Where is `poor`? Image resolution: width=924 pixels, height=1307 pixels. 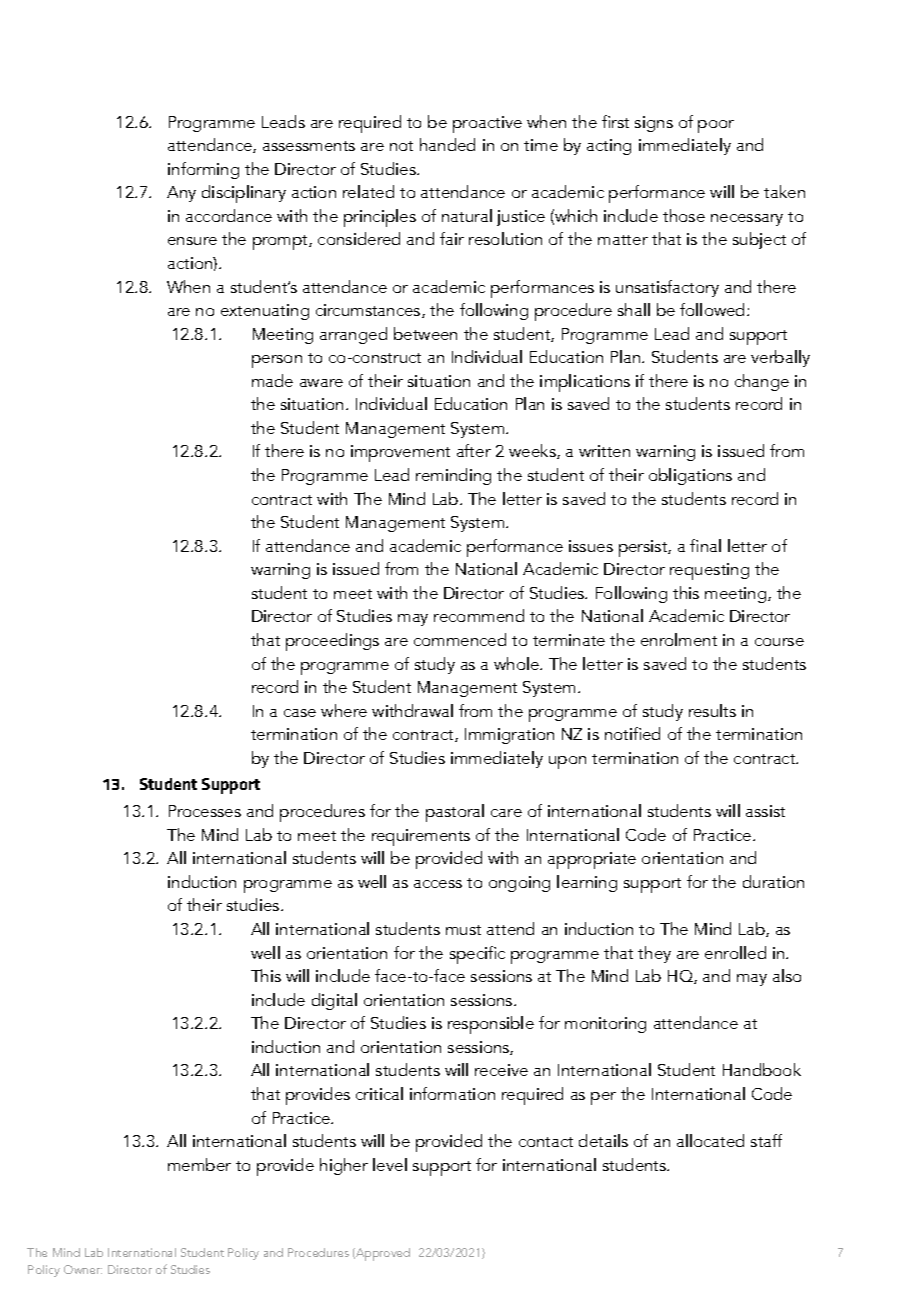
poor is located at coordinates (716, 126).
